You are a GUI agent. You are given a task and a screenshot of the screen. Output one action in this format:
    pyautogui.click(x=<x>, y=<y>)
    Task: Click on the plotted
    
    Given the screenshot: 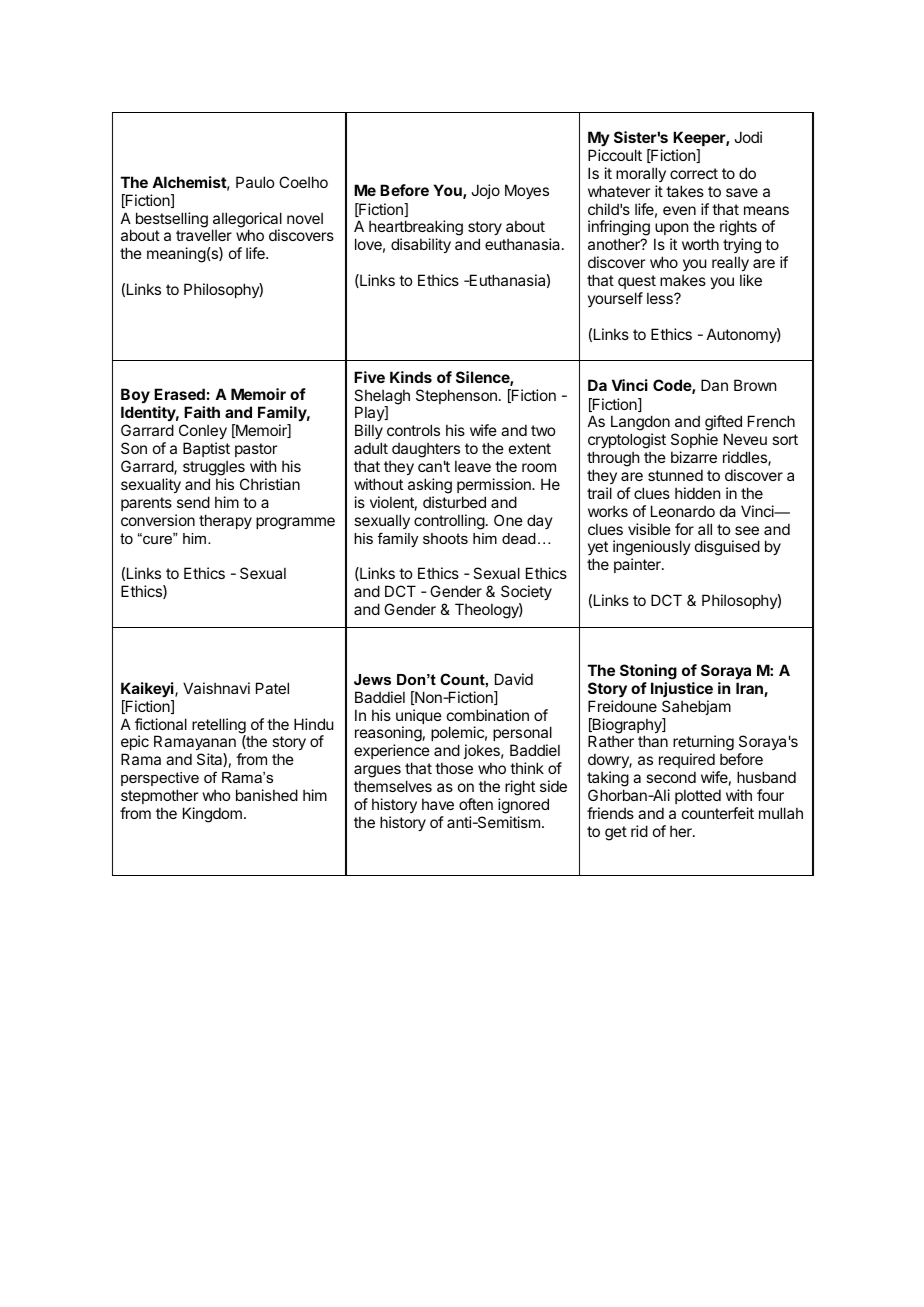 What is the action you would take?
    pyautogui.click(x=698, y=796)
